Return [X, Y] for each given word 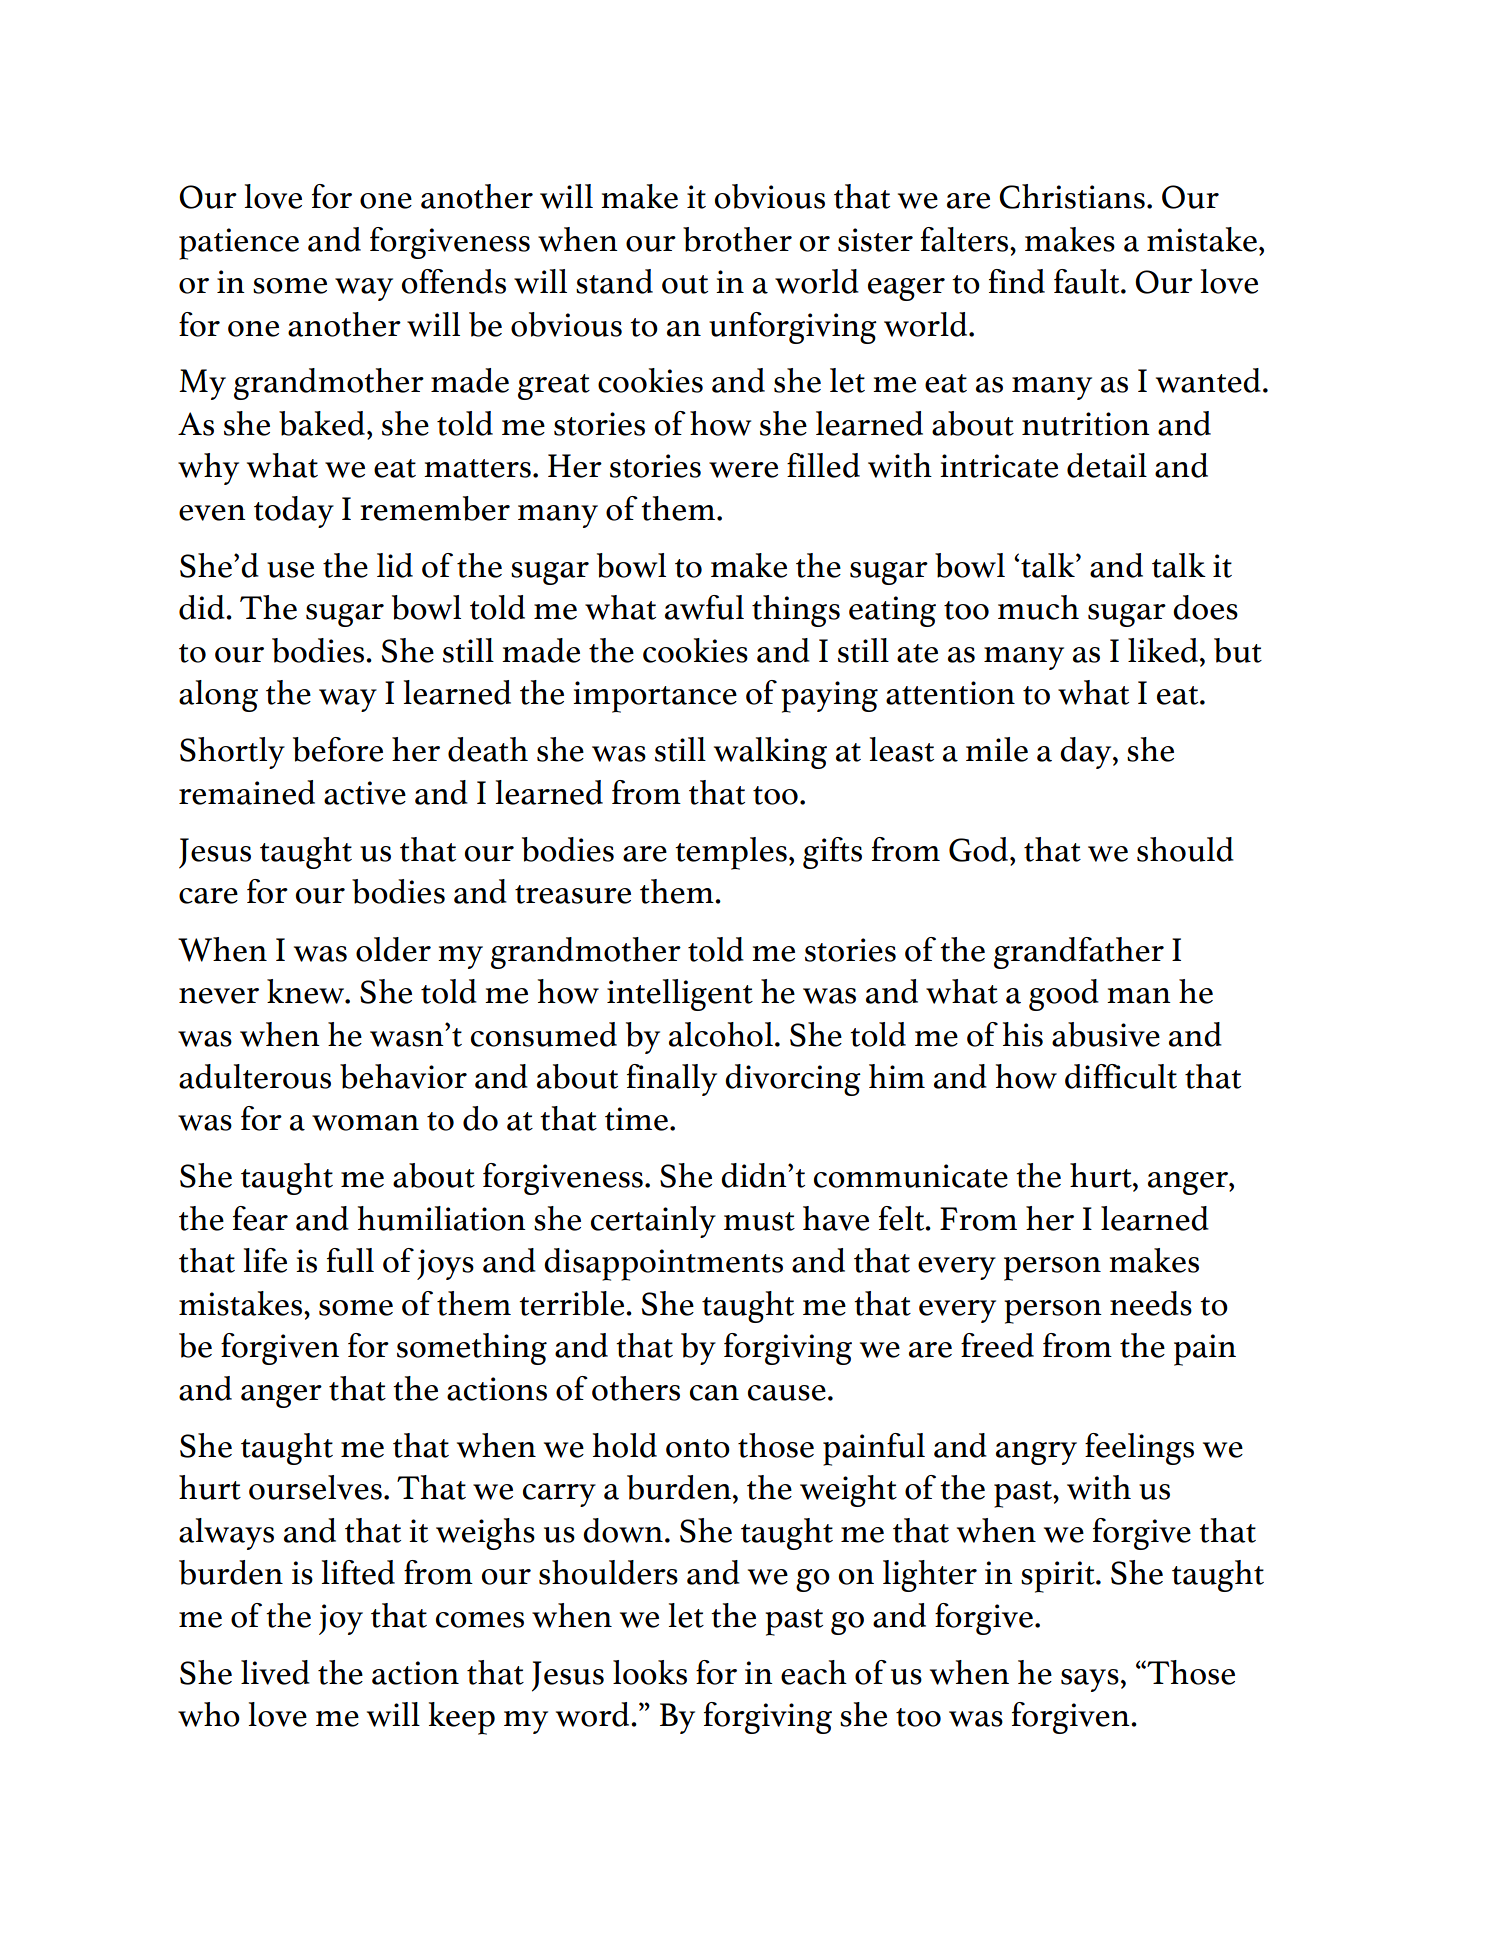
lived [275, 1672]
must [759, 1221]
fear [260, 1218]
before [338, 749]
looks [650, 1672]
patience [239, 244]
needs [1151, 1303]
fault [1088, 281]
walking [770, 753]
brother [737, 239]
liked [1163, 650]
